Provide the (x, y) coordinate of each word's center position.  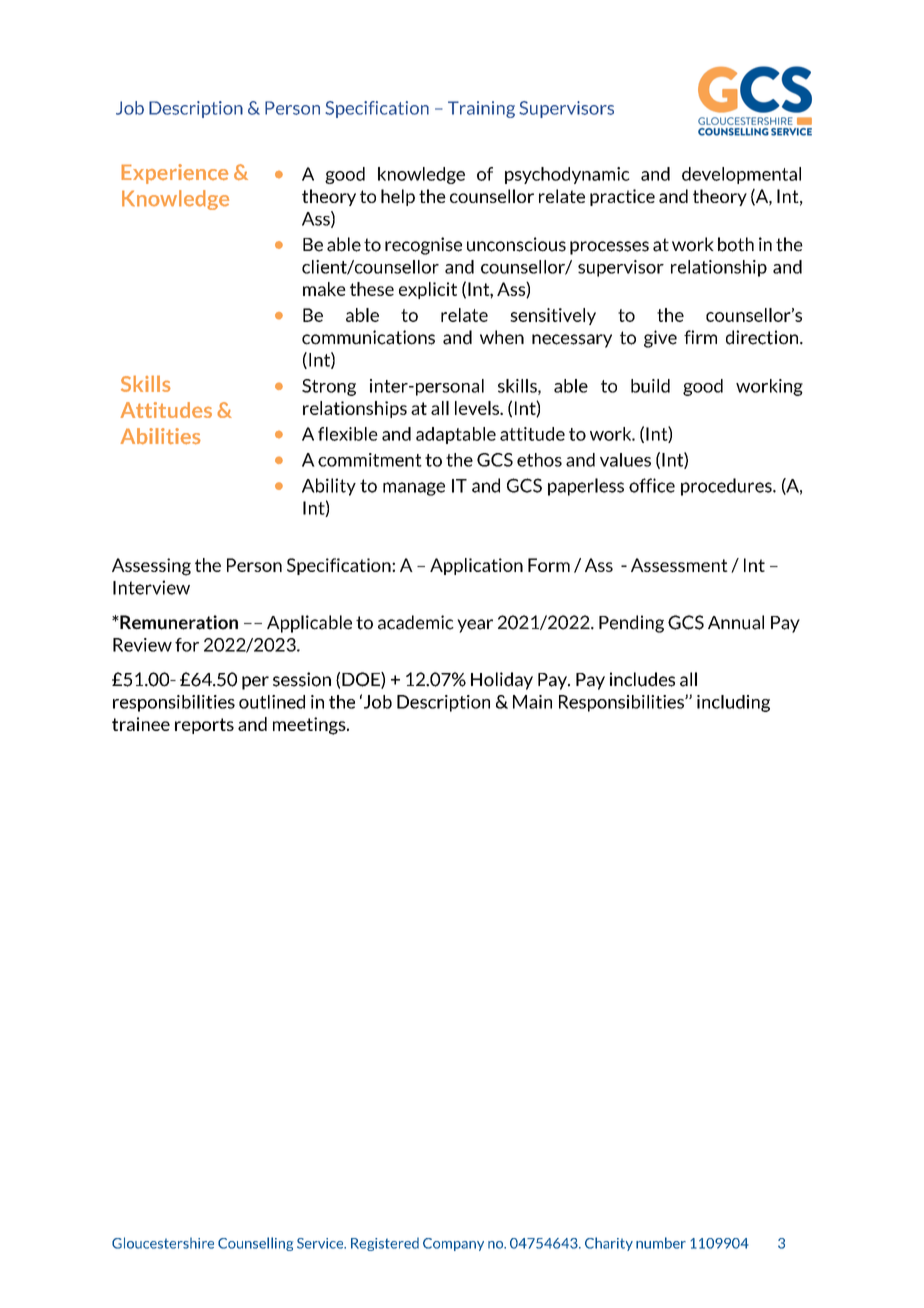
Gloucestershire (163, 1243)
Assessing (151, 567)
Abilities (161, 436)
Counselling (255, 1244)
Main (532, 702)
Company (453, 1244)
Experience (174, 174)
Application (476, 566)
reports (204, 726)
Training (481, 109)
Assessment (679, 565)
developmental (741, 175)
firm (700, 337)
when (502, 337)
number (661, 1243)
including (733, 703)
